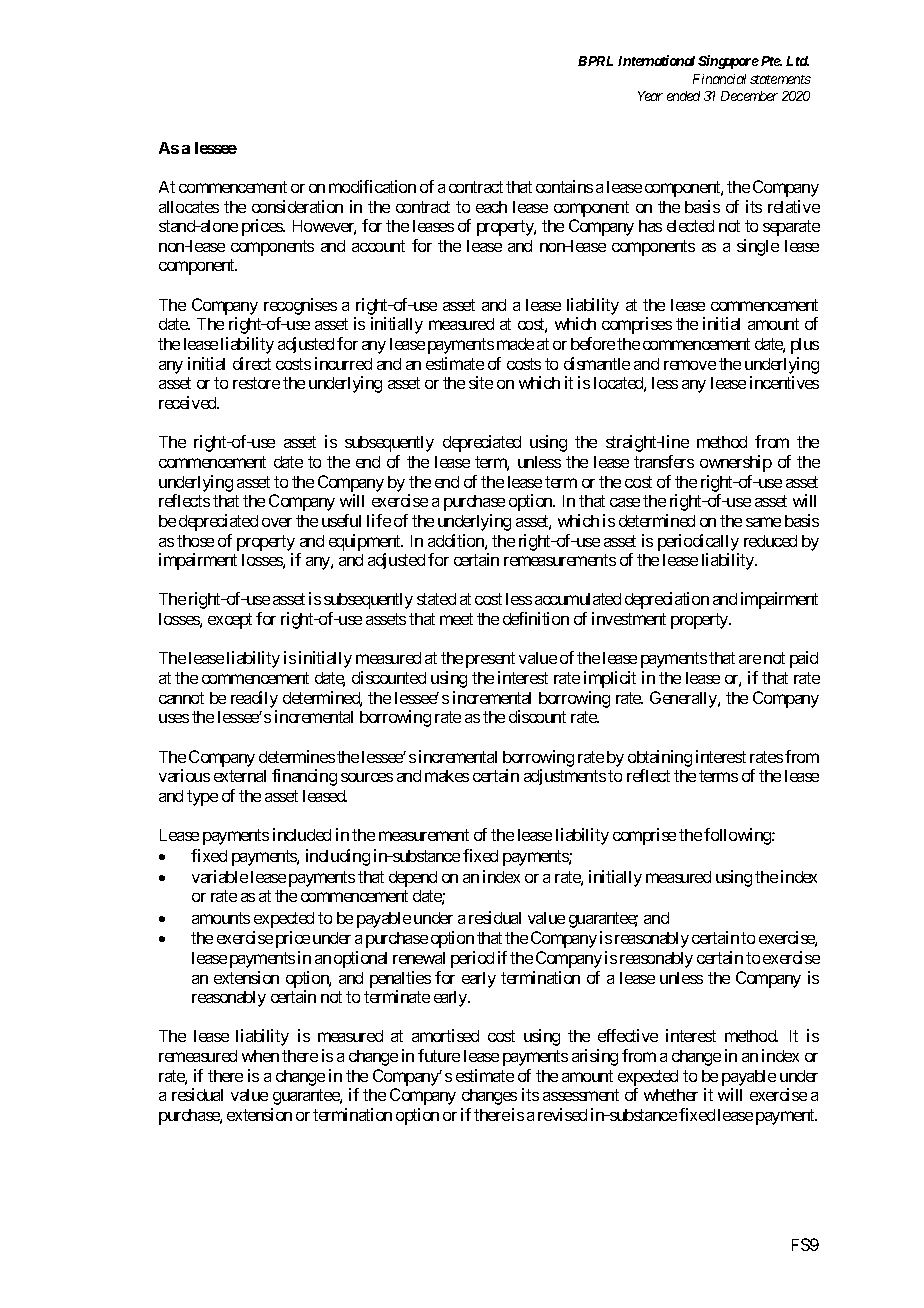  What do you see at coordinates (297, 206) in the page?
I see `consideration` at bounding box center [297, 206].
